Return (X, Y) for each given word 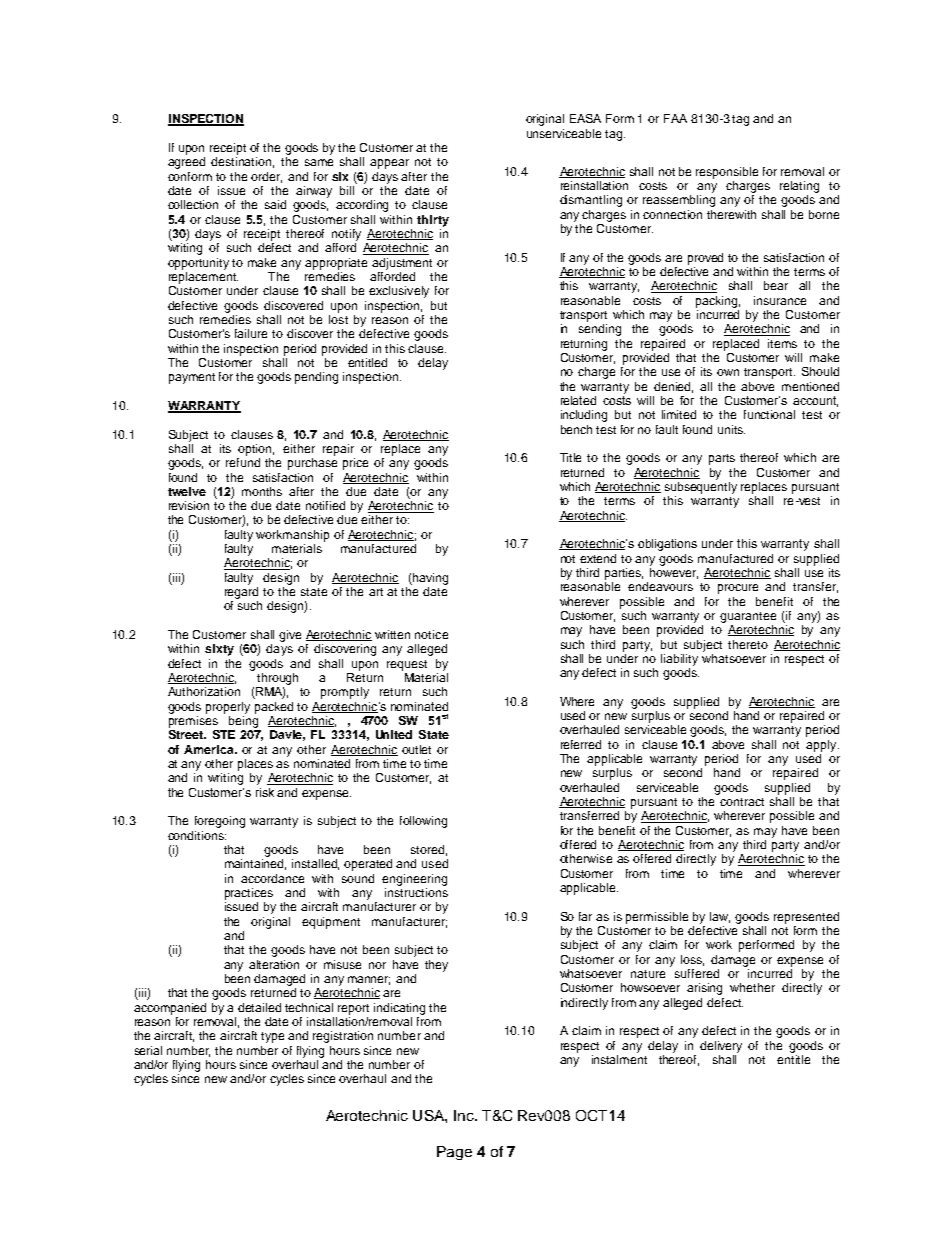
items (782, 343)
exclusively (399, 292)
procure (738, 589)
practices (249, 894)
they (436, 966)
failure (251, 333)
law (720, 917)
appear (389, 164)
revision (189, 505)
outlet (416, 749)
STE (224, 734)
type (272, 1037)
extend (598, 558)
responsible (727, 173)
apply (822, 746)
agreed (186, 163)
